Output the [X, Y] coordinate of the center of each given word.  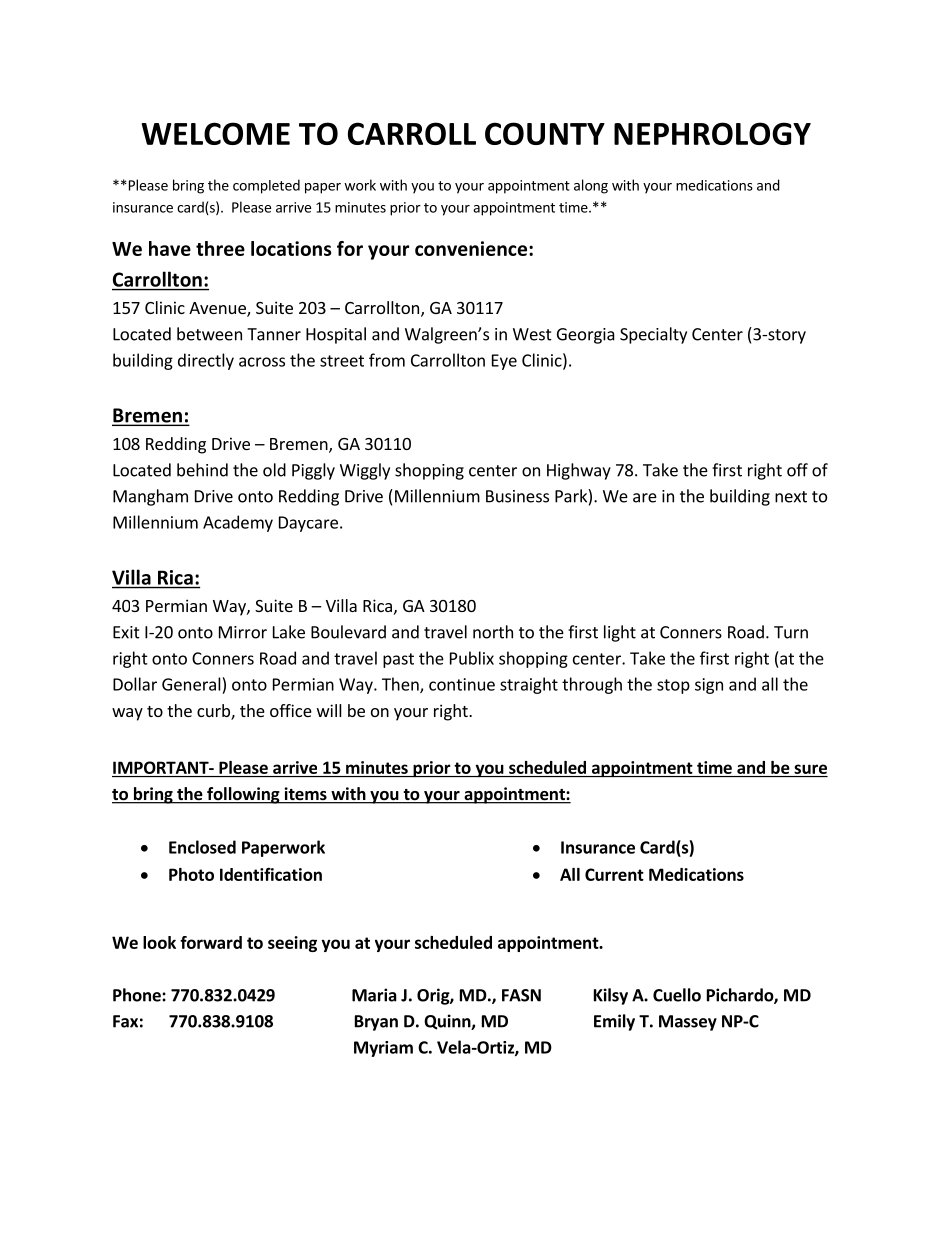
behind [202, 470]
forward [211, 942]
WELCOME [216, 133]
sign [709, 686]
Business [517, 496]
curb [214, 712]
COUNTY [545, 133]
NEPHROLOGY [712, 133]
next [791, 497]
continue [462, 684]
